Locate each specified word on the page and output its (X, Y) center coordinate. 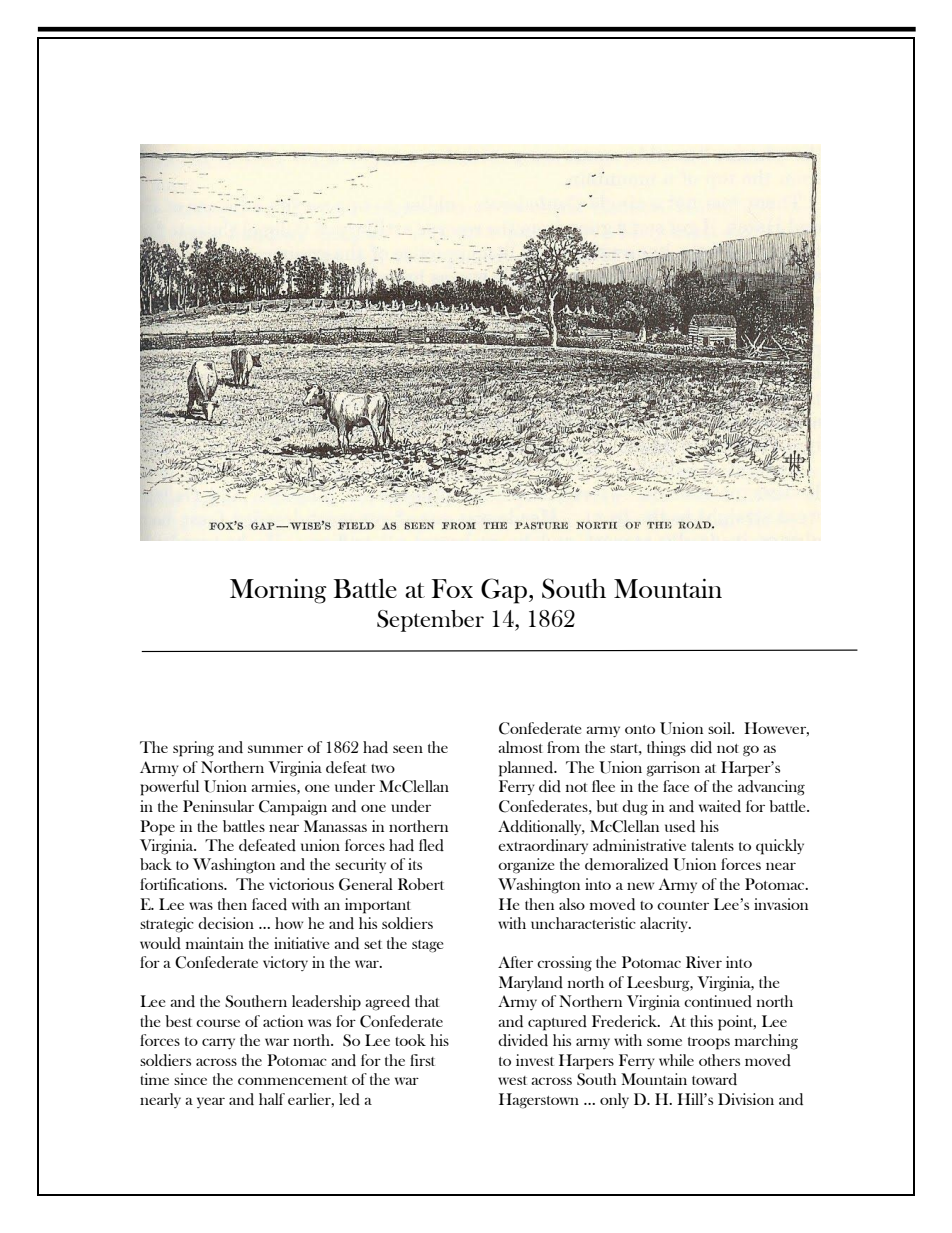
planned (527, 769)
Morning (278, 591)
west (512, 1080)
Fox (452, 588)
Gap (505, 591)
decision (226, 923)
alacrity (665, 924)
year (211, 1102)
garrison (673, 769)
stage (427, 946)
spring (193, 749)
